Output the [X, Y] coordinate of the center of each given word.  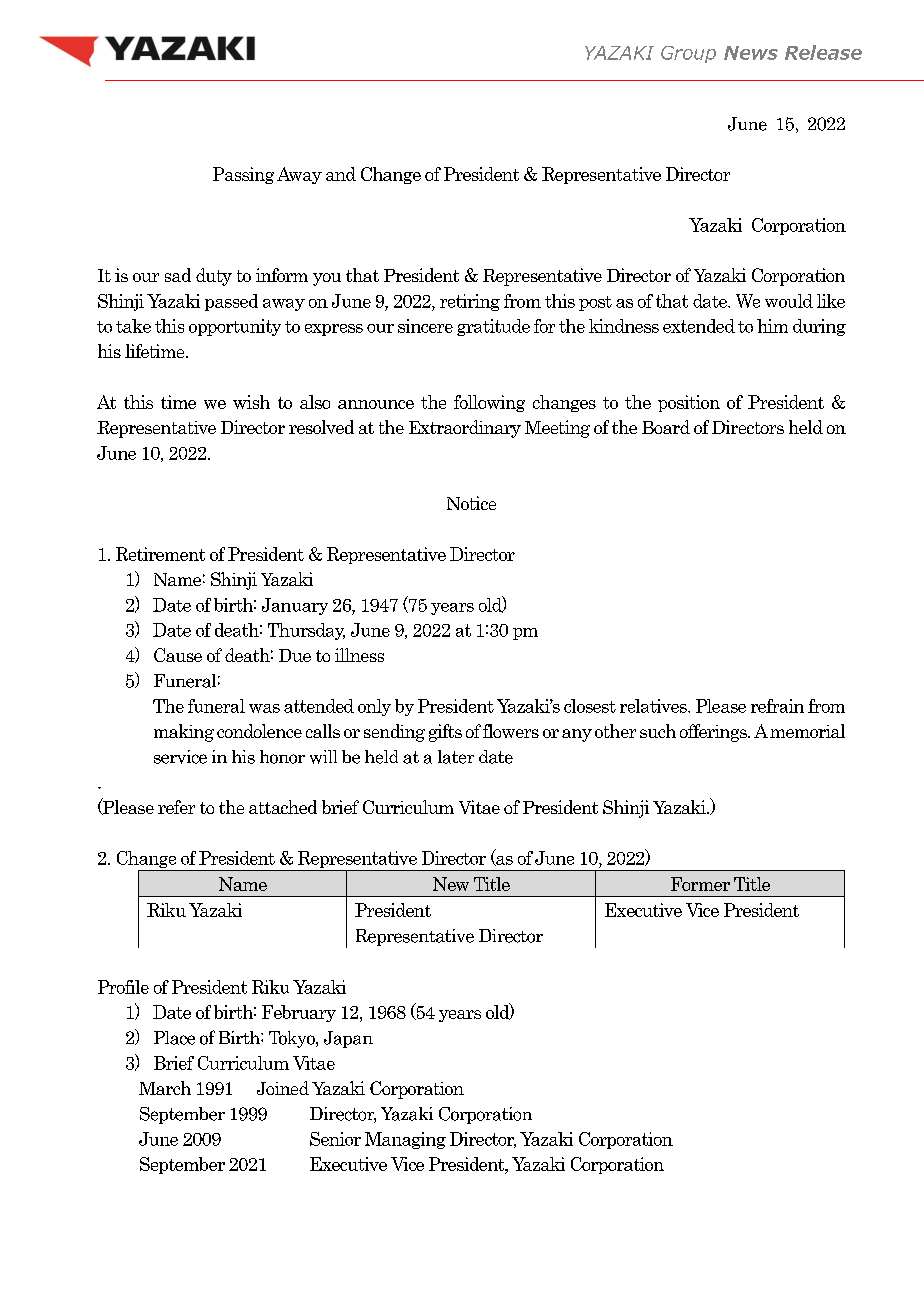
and [341, 174]
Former [700, 884]
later [456, 757]
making [184, 733]
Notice [471, 503]
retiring [470, 302]
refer [176, 807]
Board [666, 427]
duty [214, 277]
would [789, 301]
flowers [511, 731]
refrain [777, 706]
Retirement [160, 554]
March [165, 1088]
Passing [243, 175]
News [751, 53]
